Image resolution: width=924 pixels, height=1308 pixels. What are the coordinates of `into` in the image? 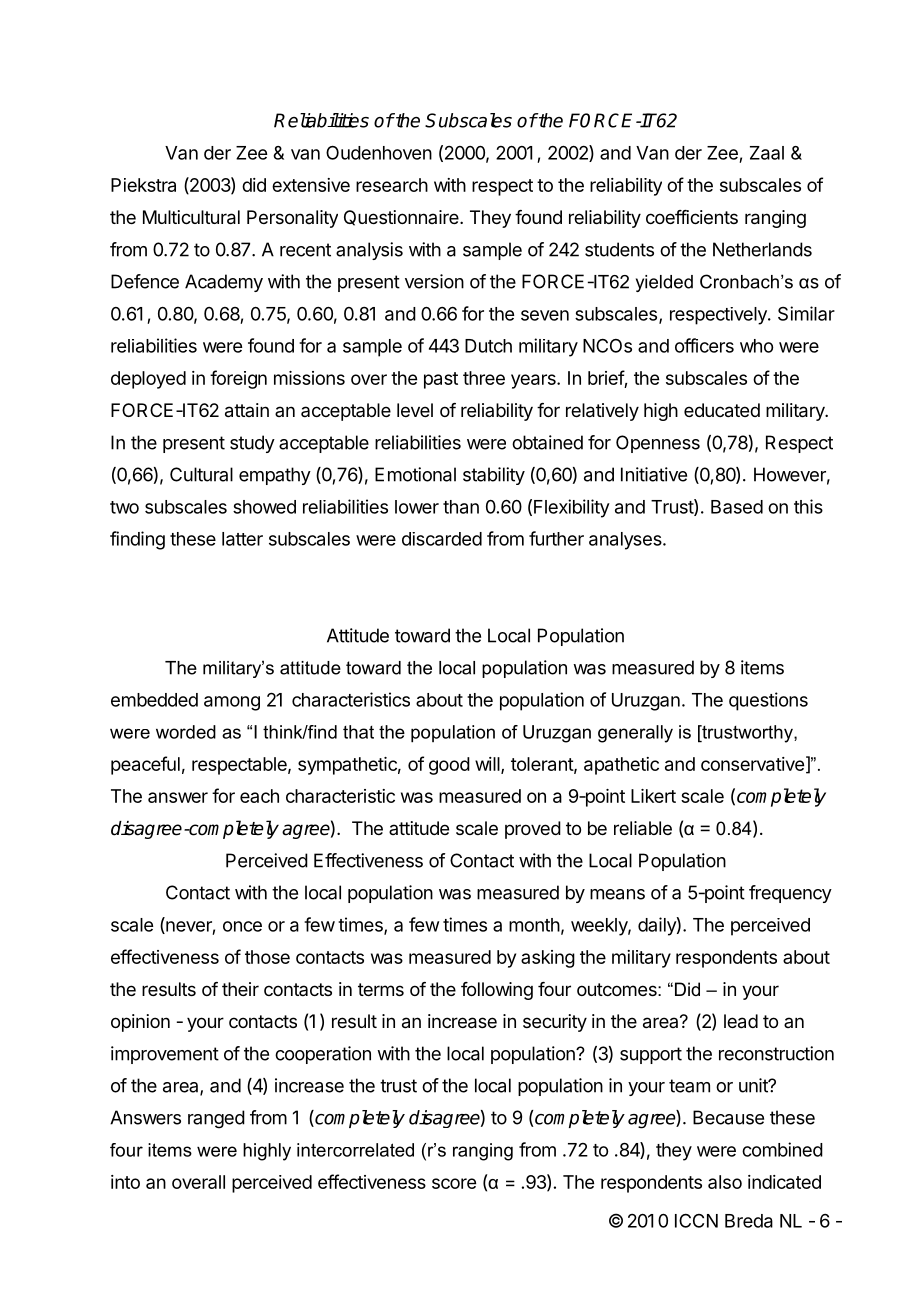 It's located at (125, 1182).
